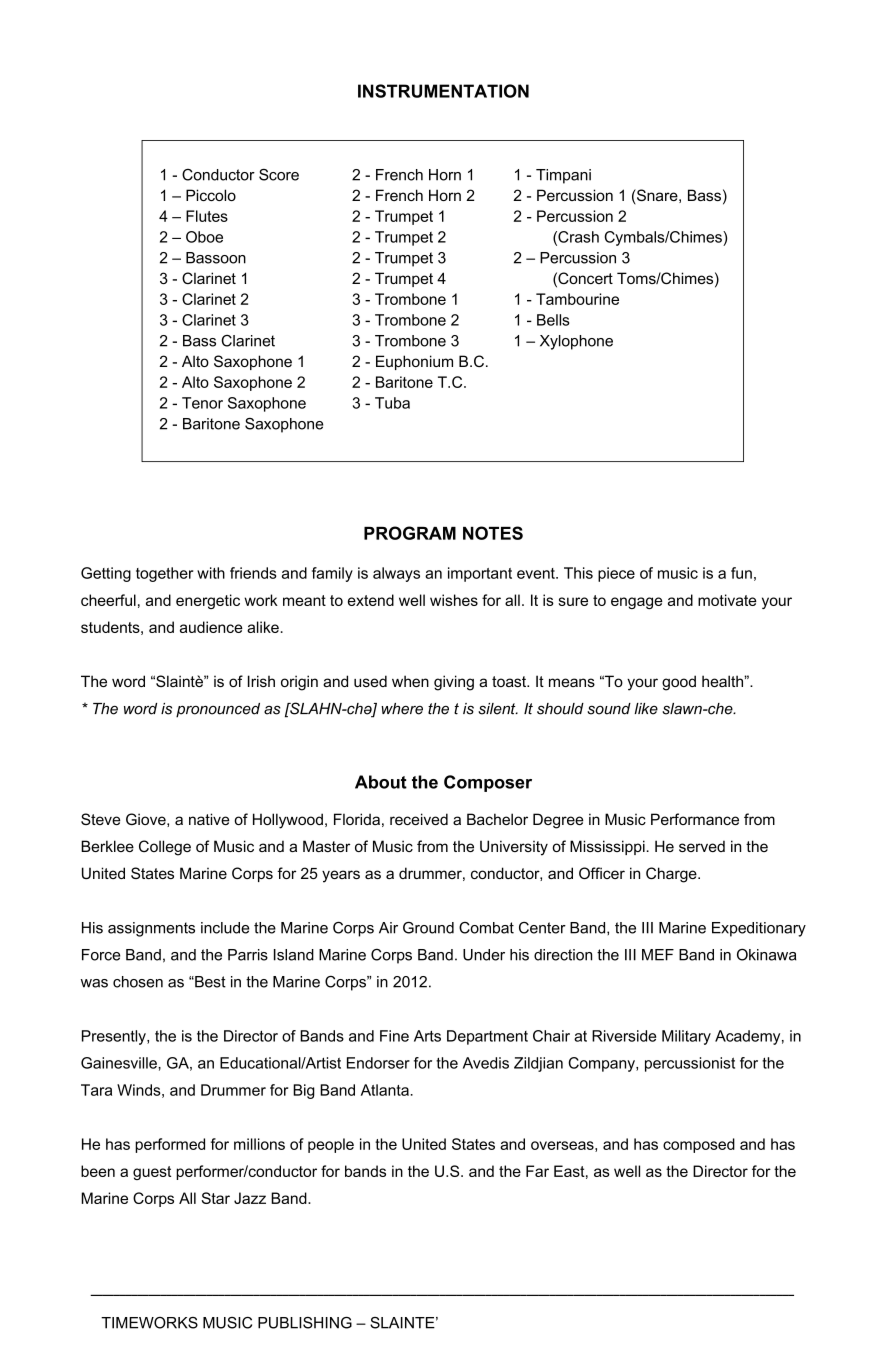  Describe the element at coordinates (216, 1198) in the screenshot. I see `Star` at that location.
